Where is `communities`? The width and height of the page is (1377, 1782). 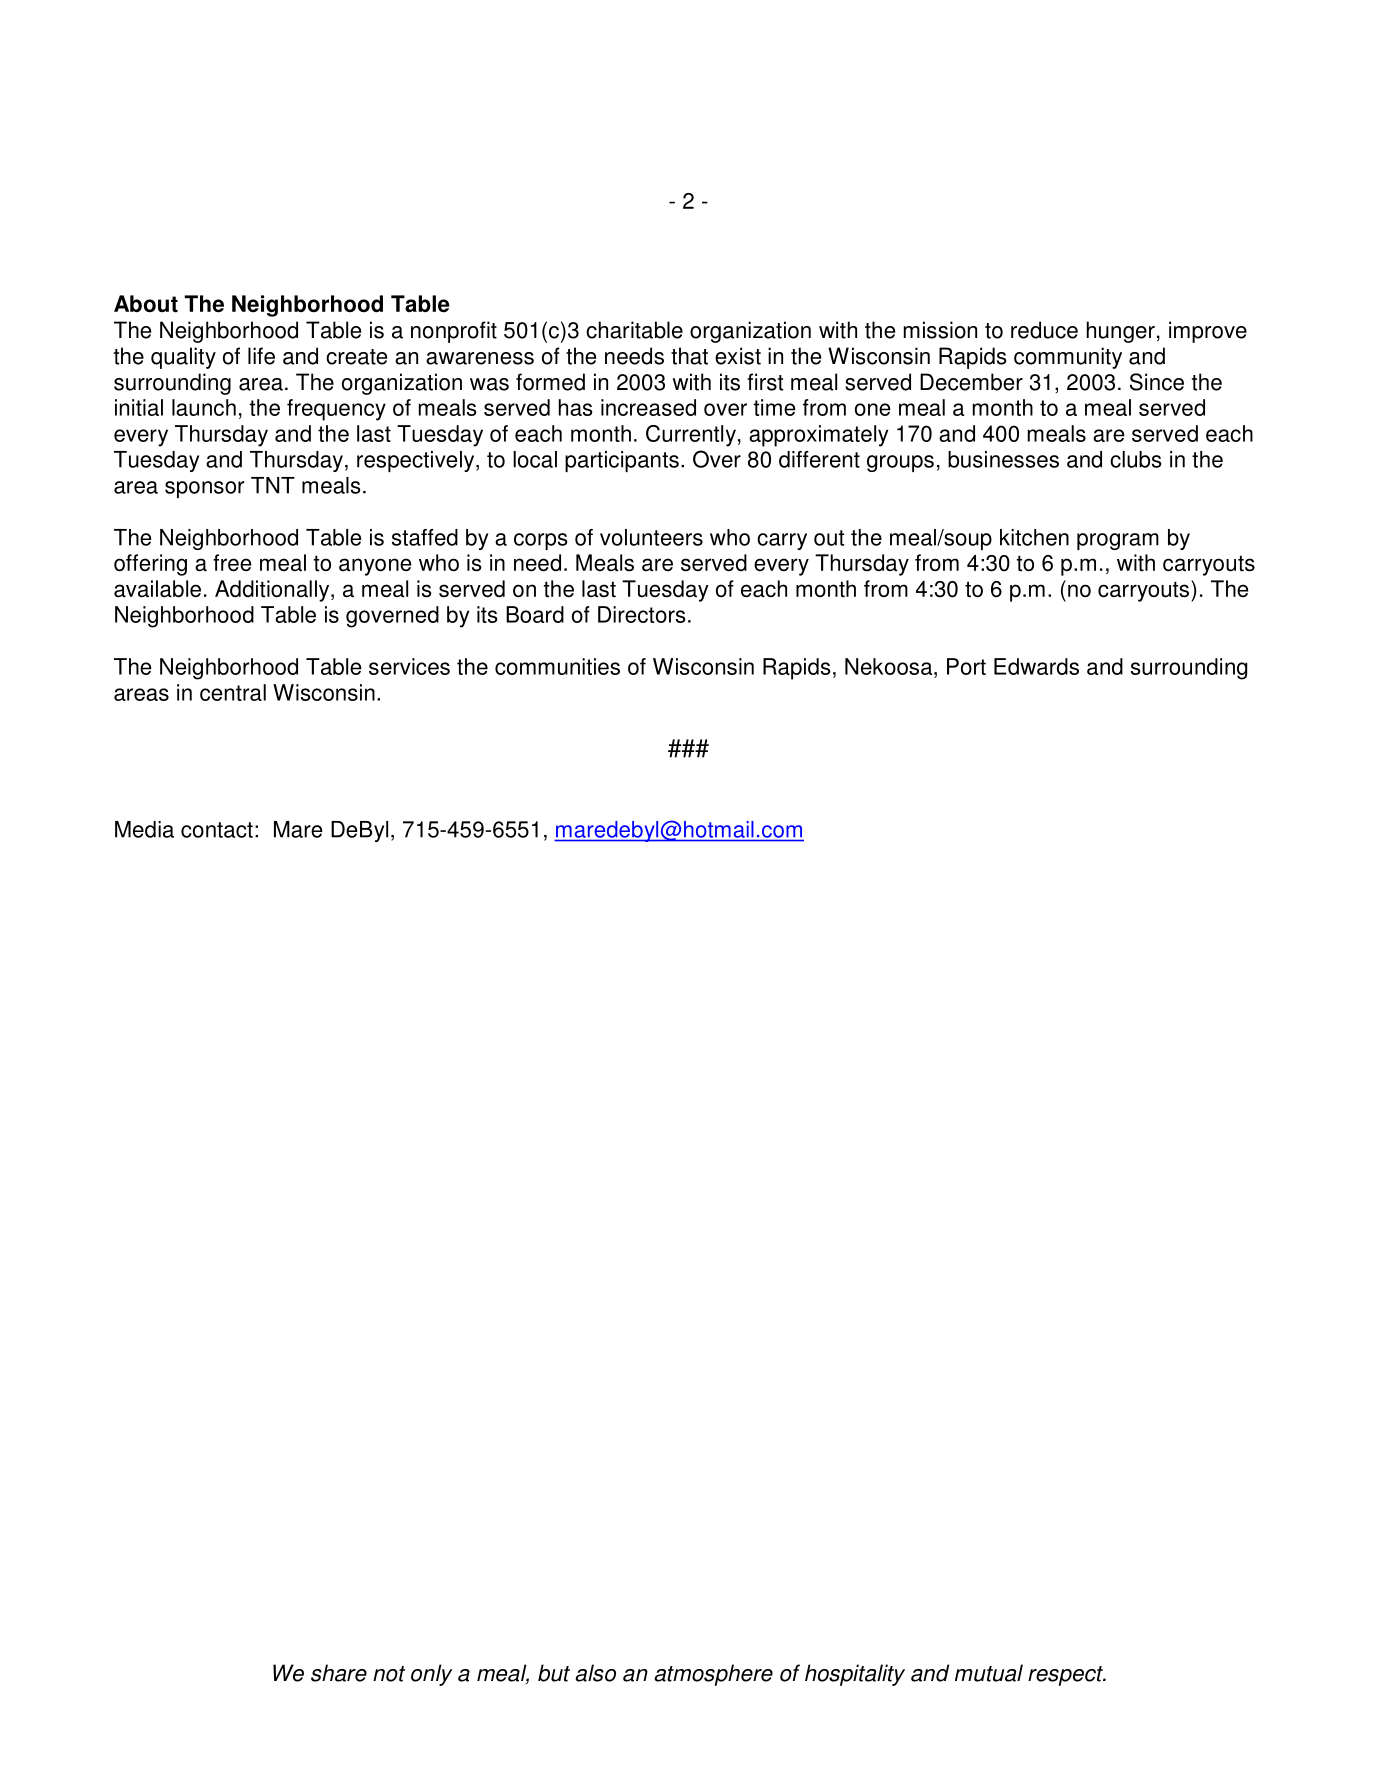
communities is located at coordinates (557, 666).
